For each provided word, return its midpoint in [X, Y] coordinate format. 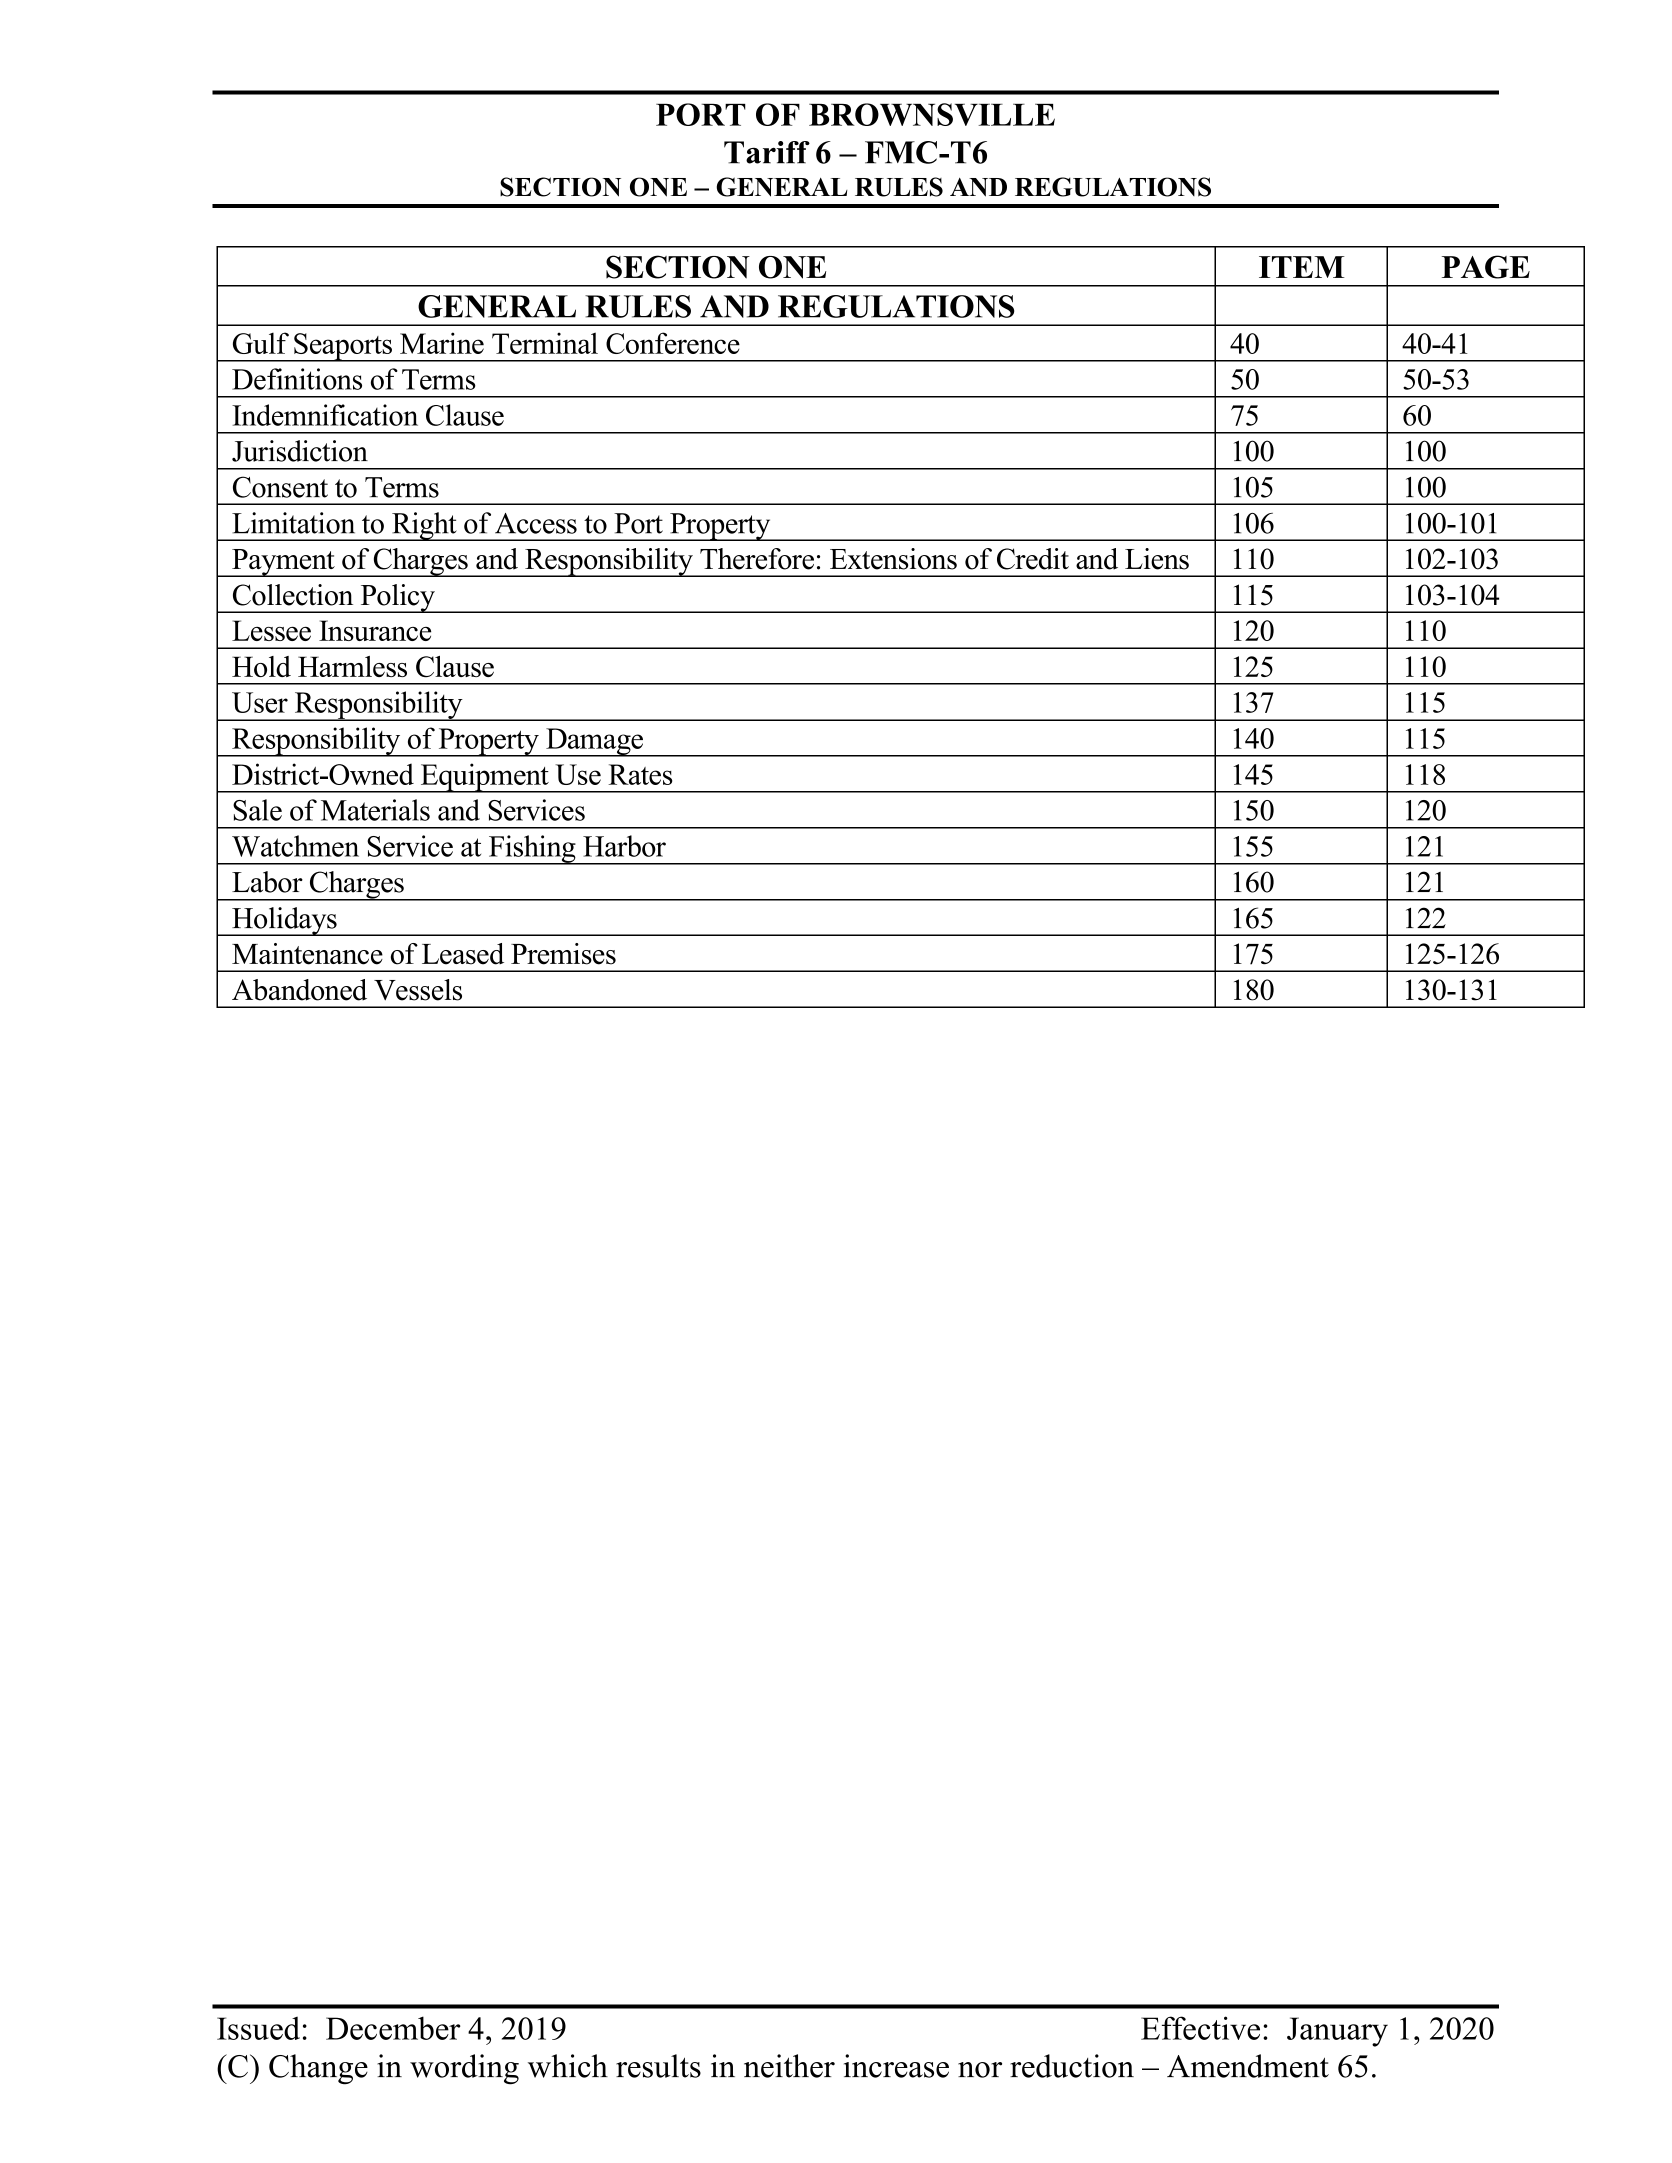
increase [896, 2066]
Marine [442, 343]
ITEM [1302, 267]
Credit [1033, 559]
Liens [1157, 559]
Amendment [1248, 2066]
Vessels [418, 990]
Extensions [893, 559]
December [393, 2028]
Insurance [375, 630]
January [1337, 2032]
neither [789, 2066]
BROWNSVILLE [932, 114]
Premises [563, 954]
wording [464, 2069]
